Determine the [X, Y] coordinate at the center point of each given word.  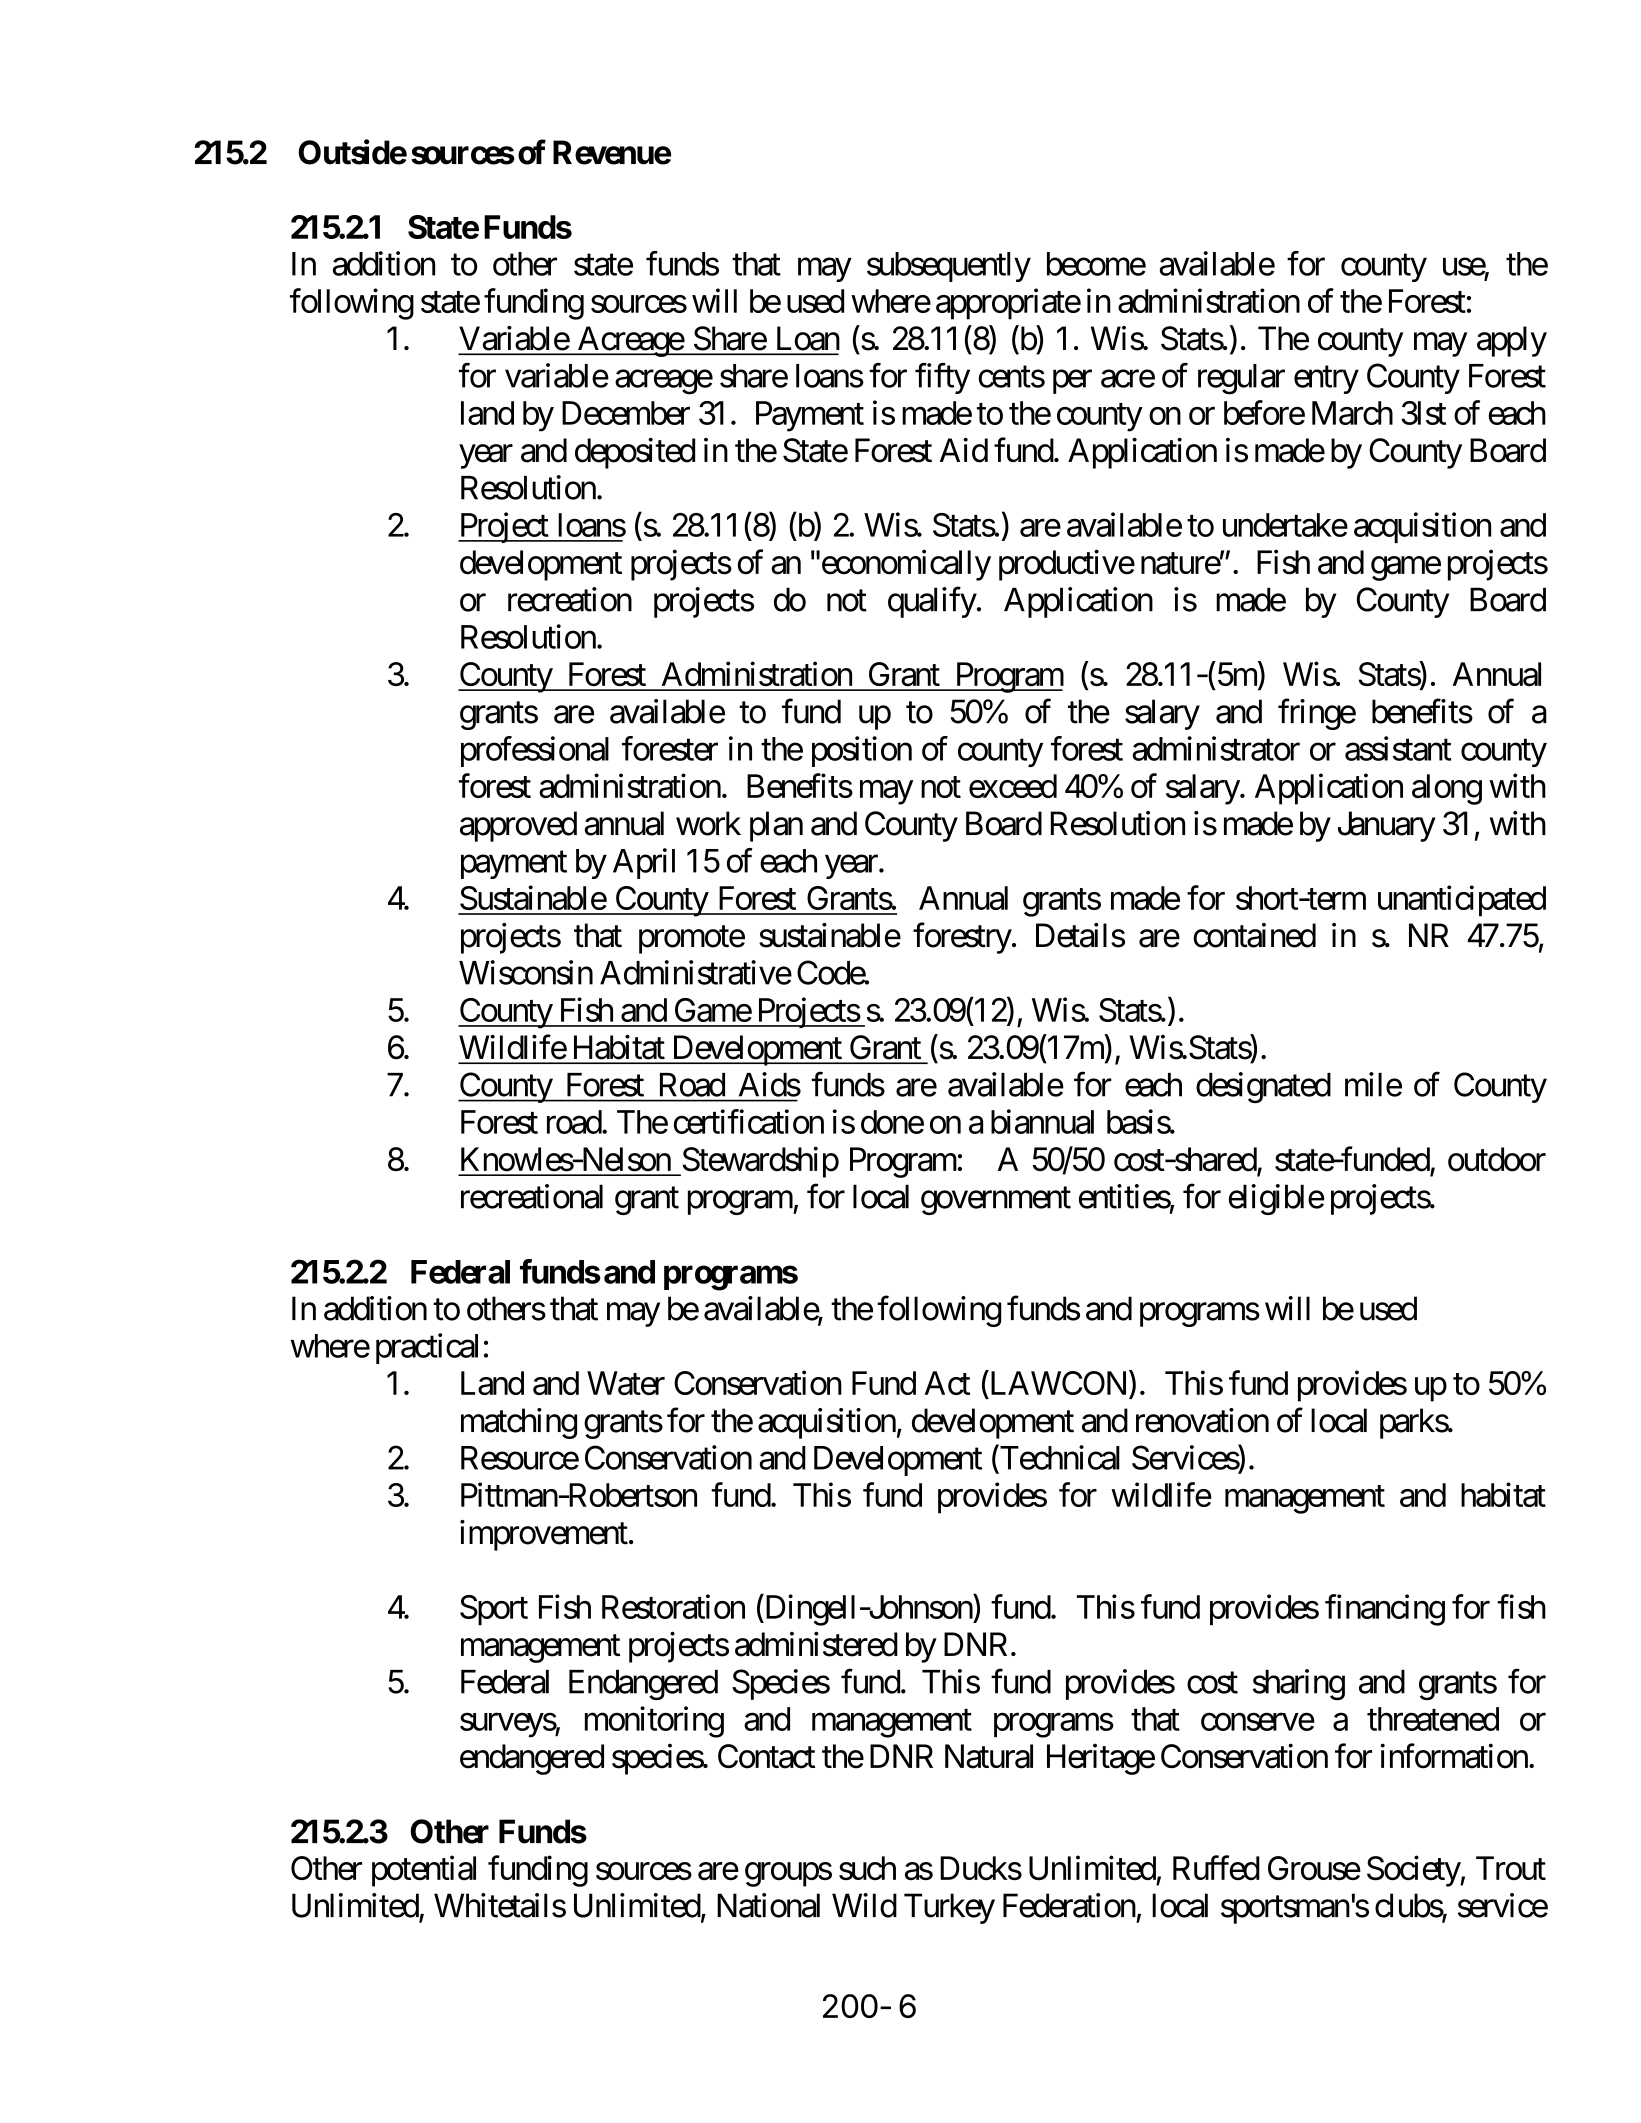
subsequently [949, 267]
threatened [1433, 1719]
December [626, 413]
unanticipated [1462, 901]
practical [427, 1348]
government [996, 1201]
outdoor [1497, 1159]
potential [424, 1871]
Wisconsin [526, 972]
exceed [1013, 786]
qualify [932, 602]
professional [535, 751]
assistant [1398, 748]
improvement [544, 1535]
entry [1326, 380]
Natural [989, 1756]
